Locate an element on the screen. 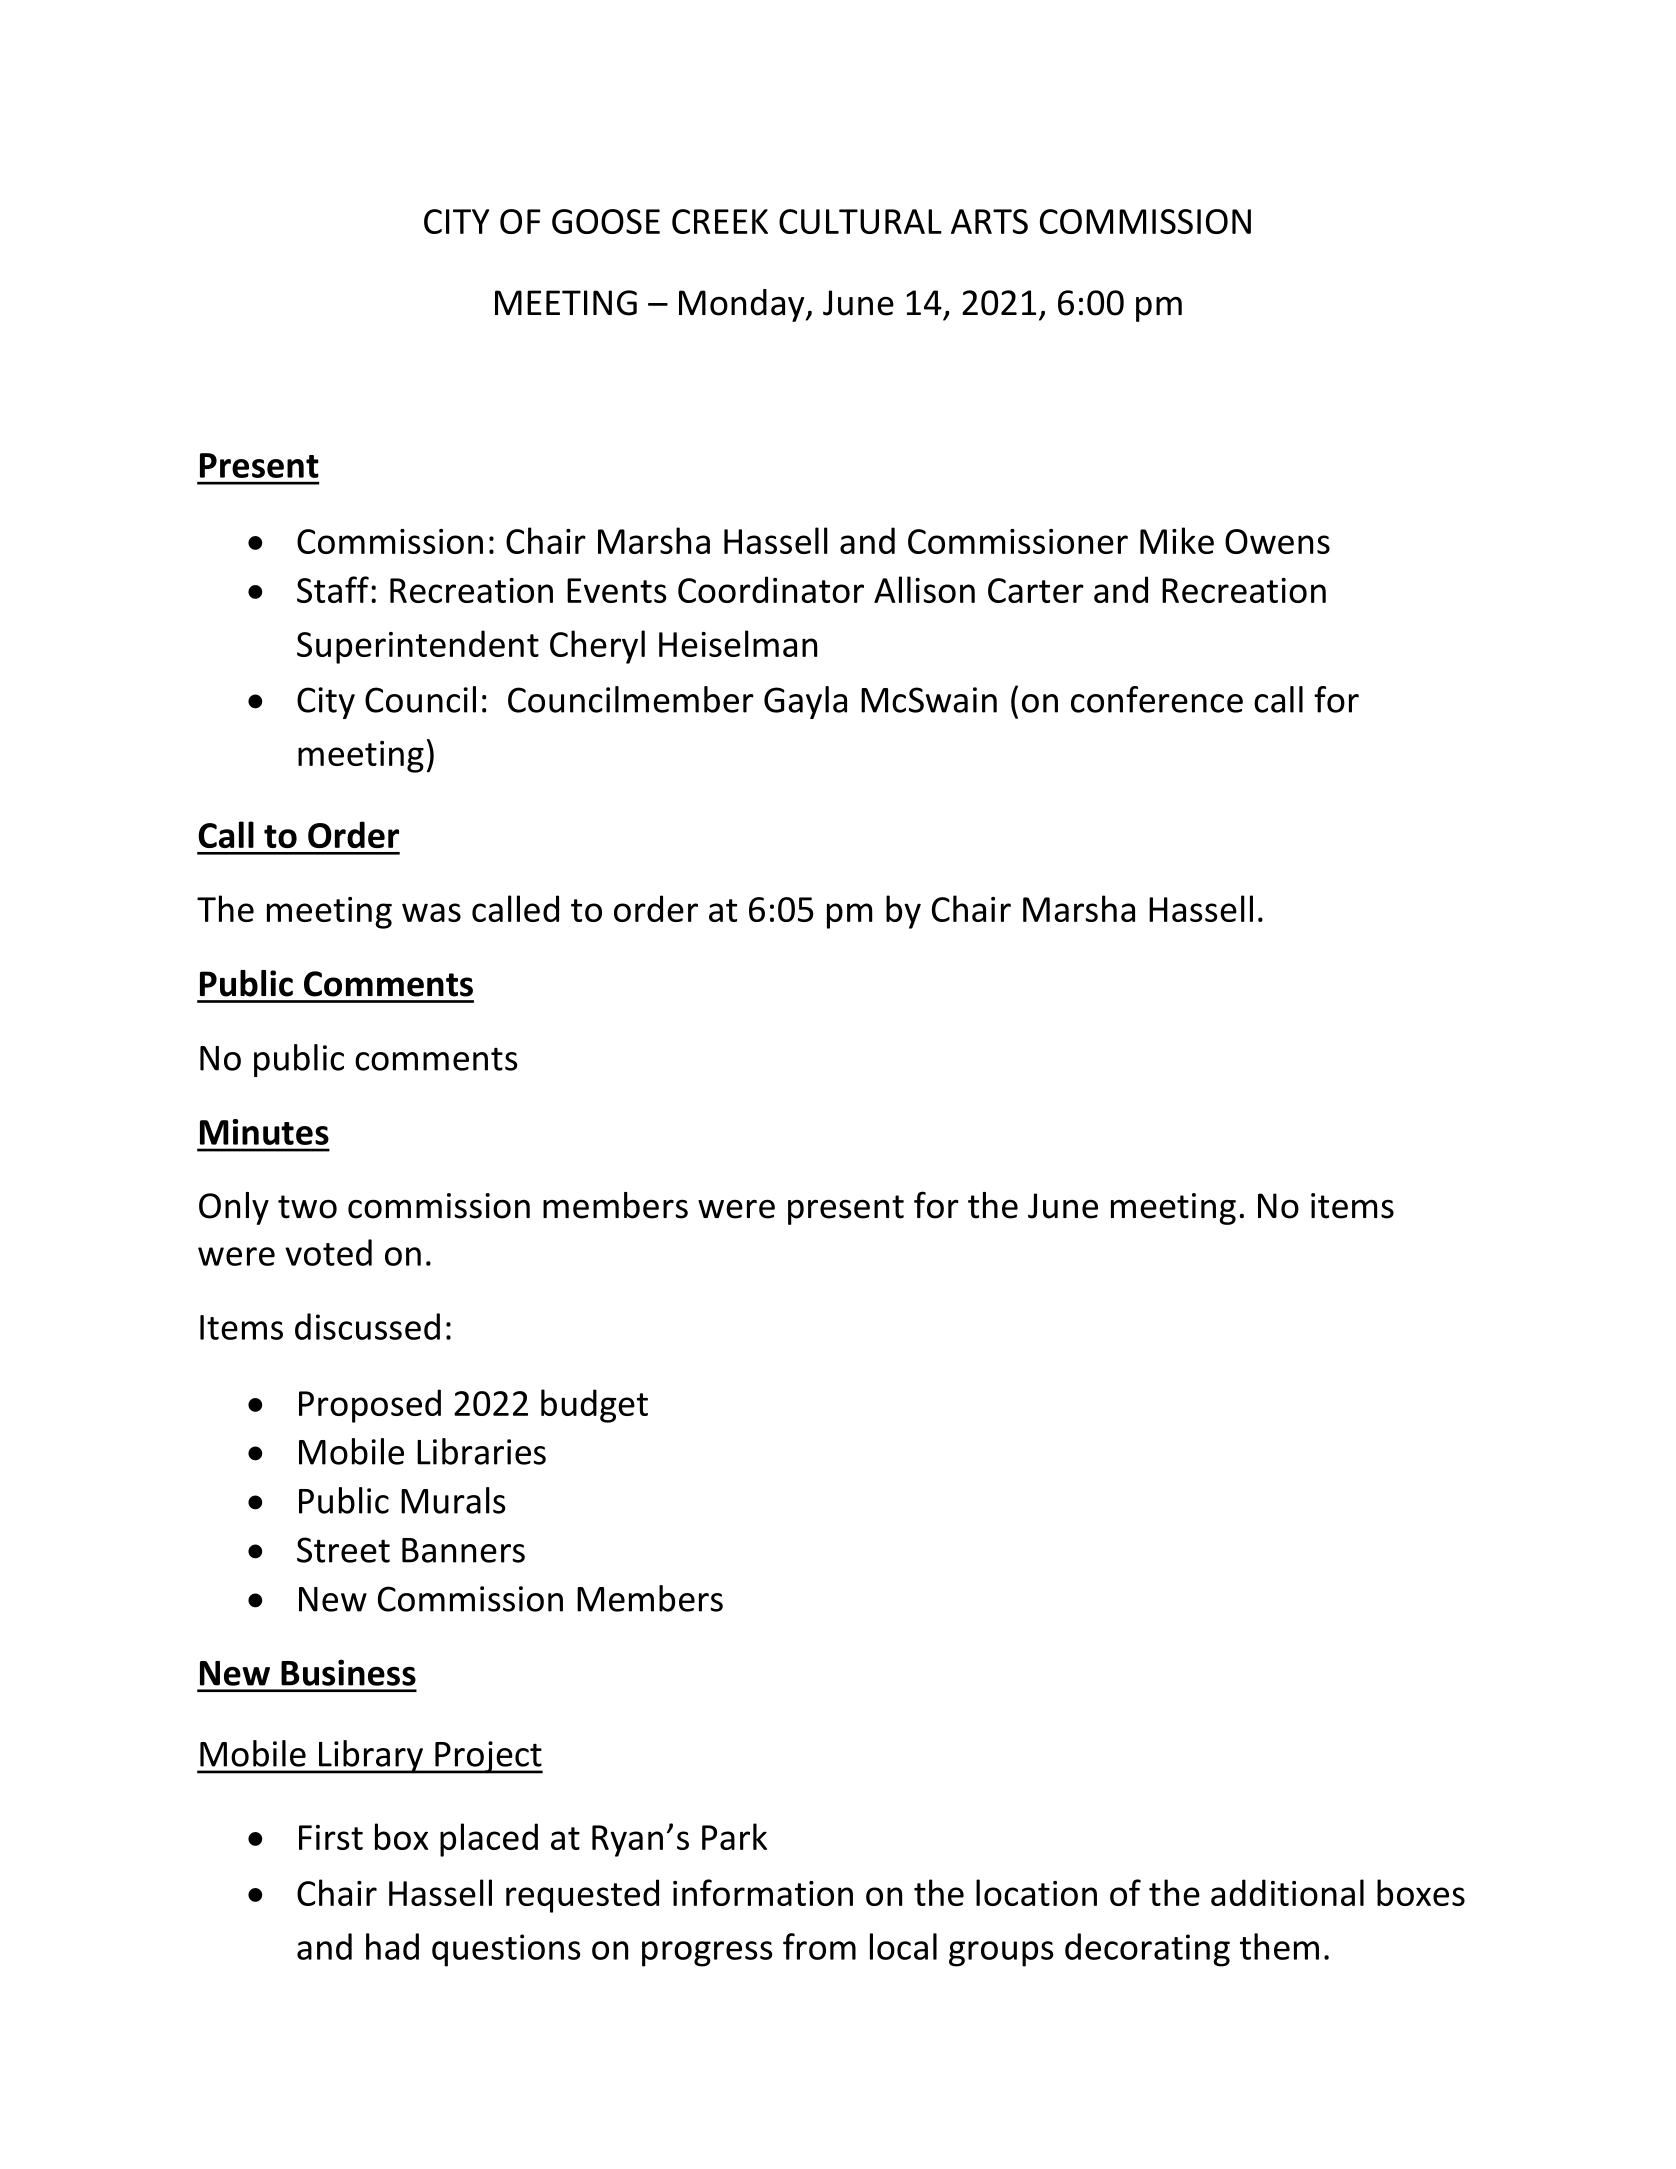  GOOSE is located at coordinates (606, 221).
